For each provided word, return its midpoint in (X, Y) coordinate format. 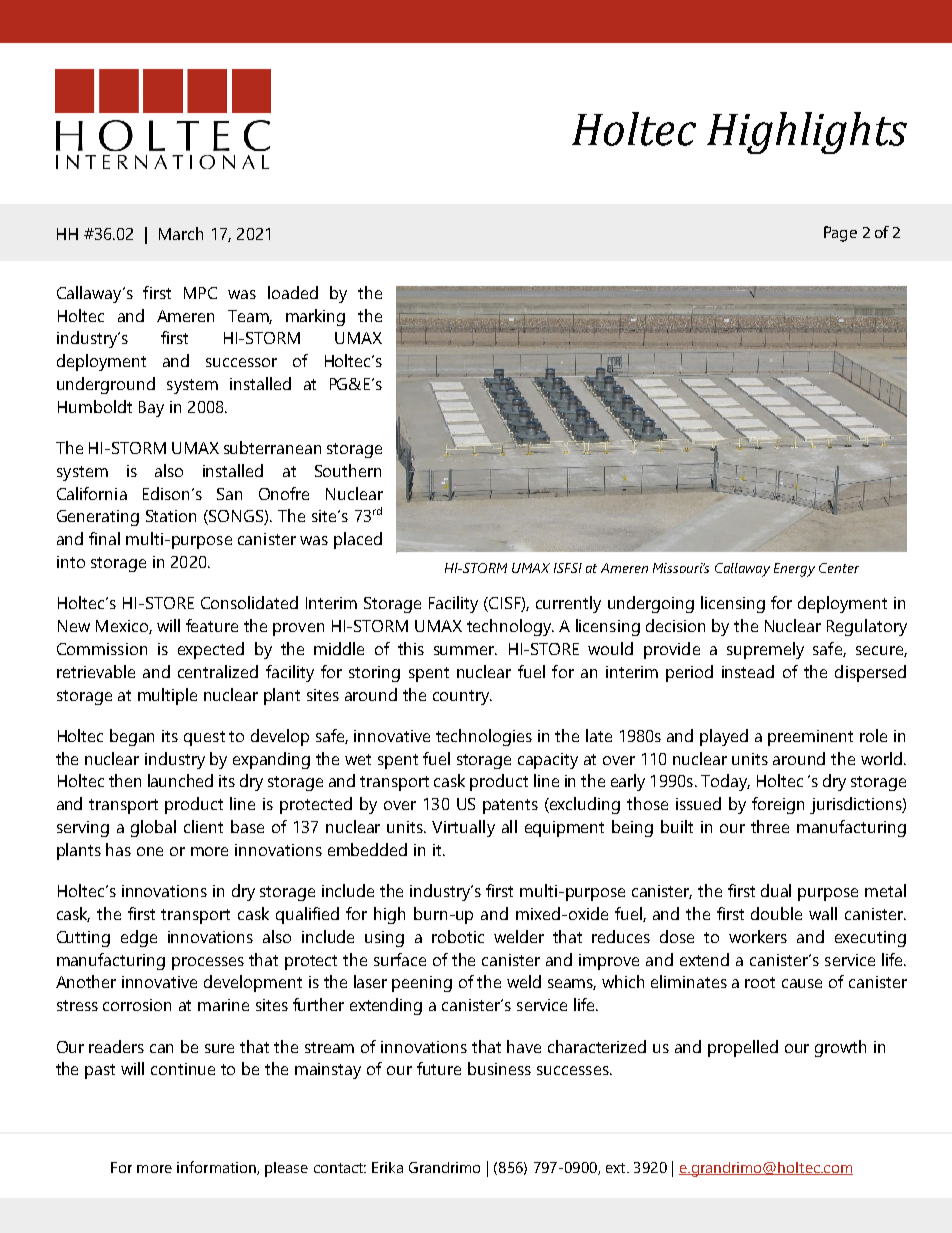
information (217, 1168)
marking (315, 317)
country (462, 697)
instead (748, 671)
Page (840, 234)
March (181, 233)
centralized (218, 671)
